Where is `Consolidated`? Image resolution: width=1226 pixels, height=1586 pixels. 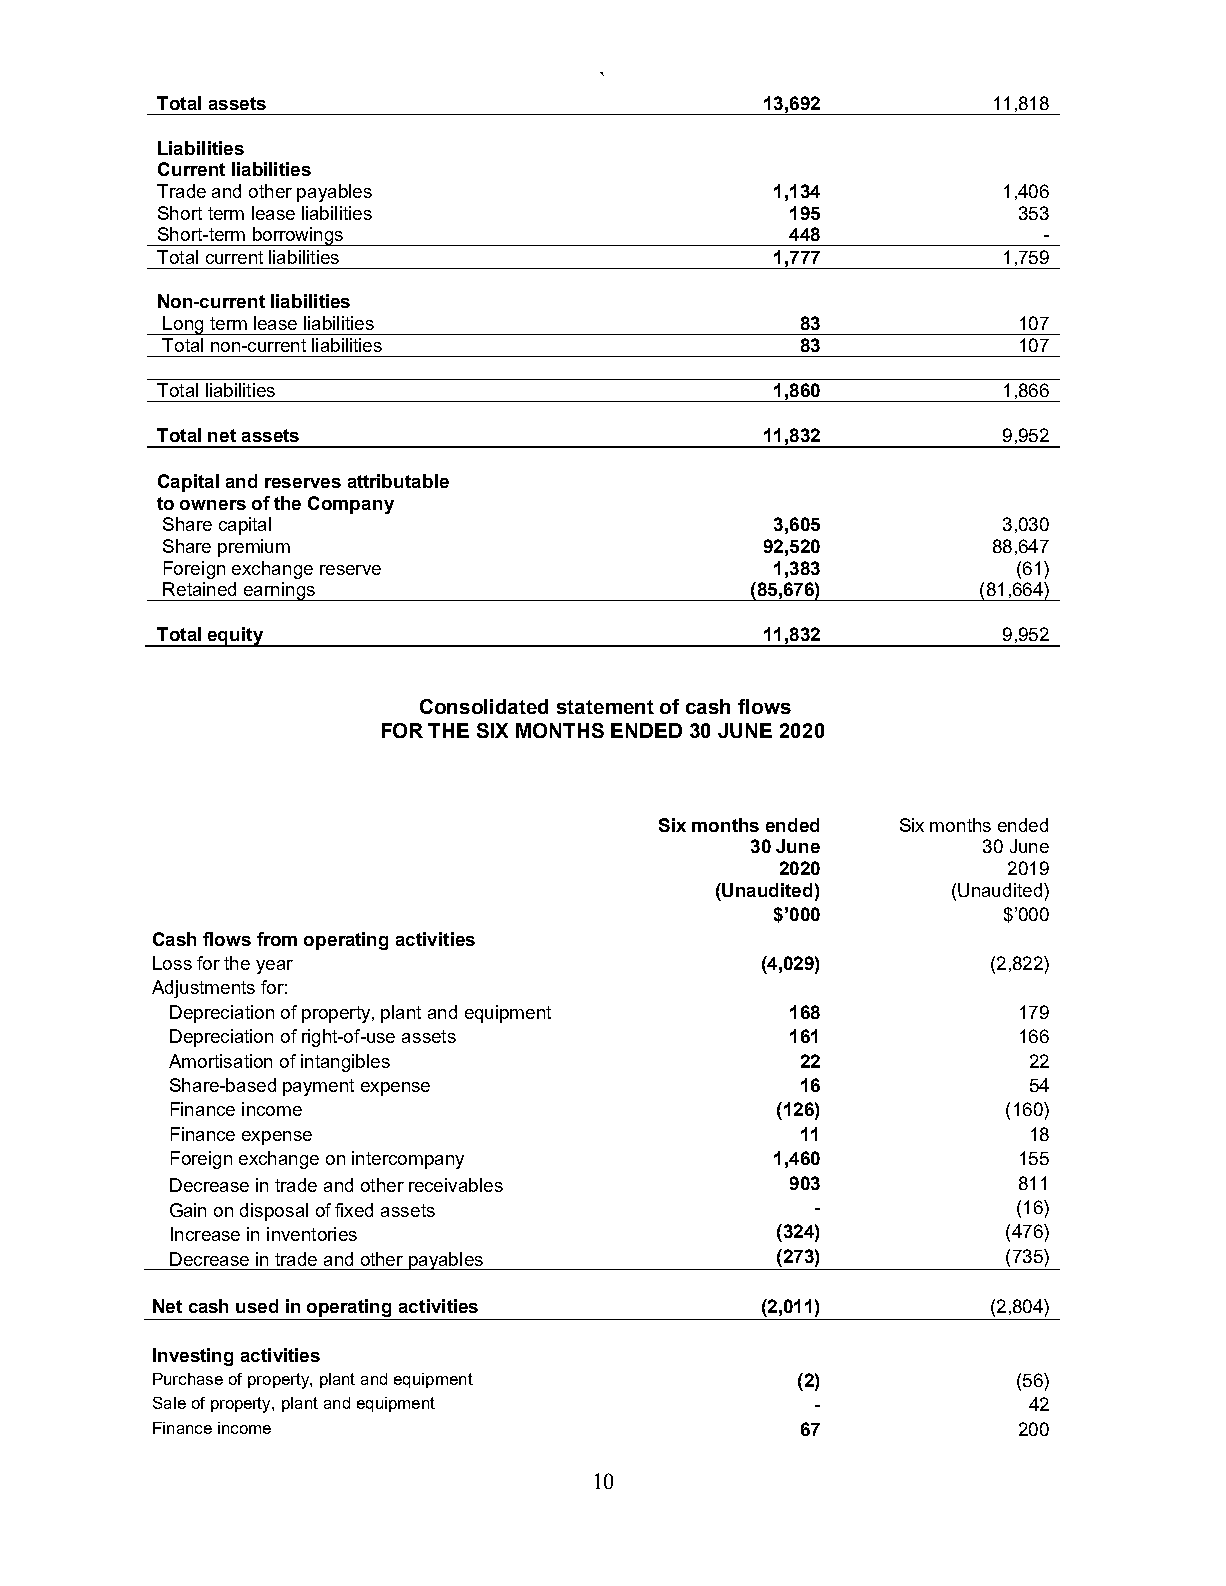 Consolidated is located at coordinates (484, 706).
